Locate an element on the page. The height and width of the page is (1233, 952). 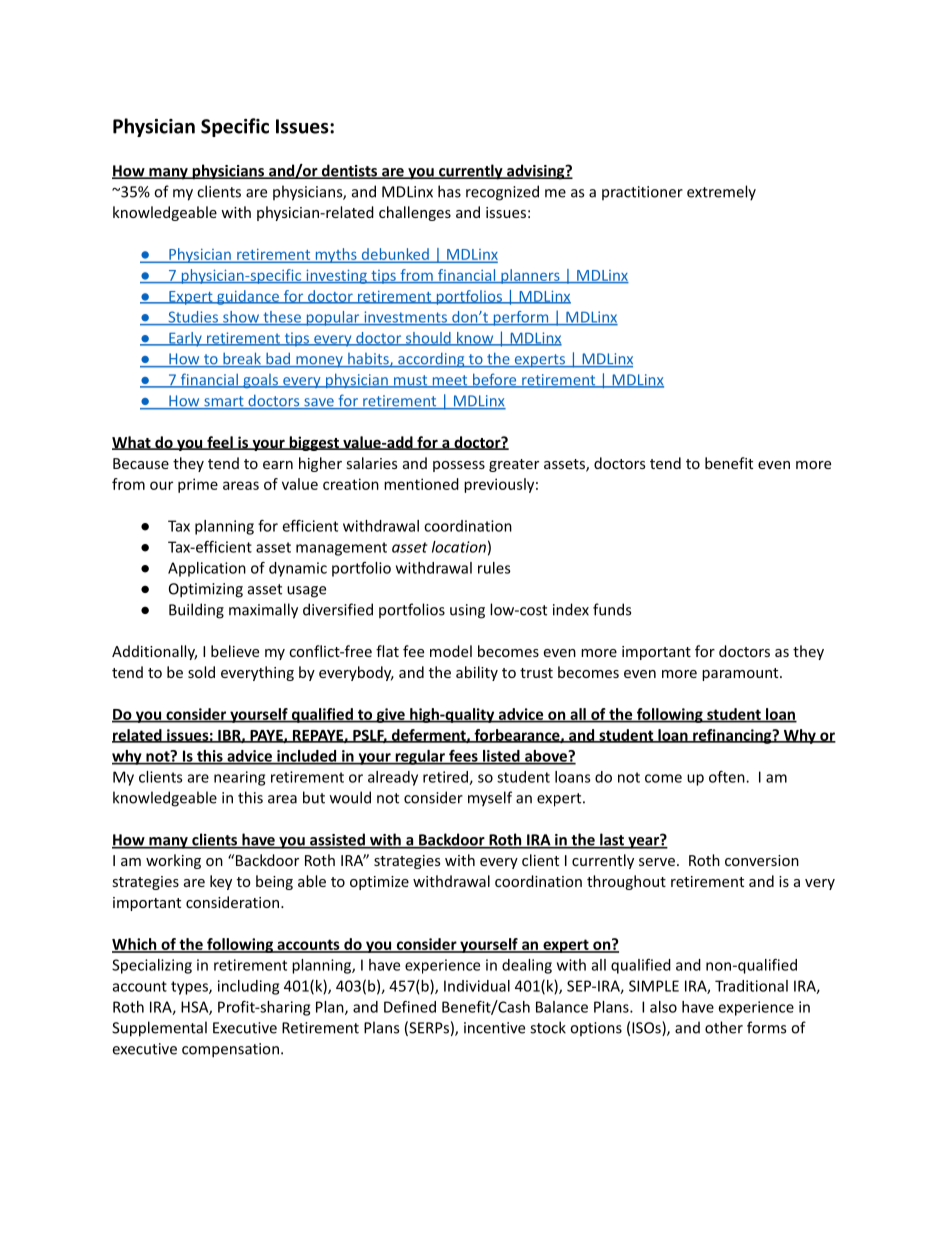
incentive is located at coordinates (494, 1028).
